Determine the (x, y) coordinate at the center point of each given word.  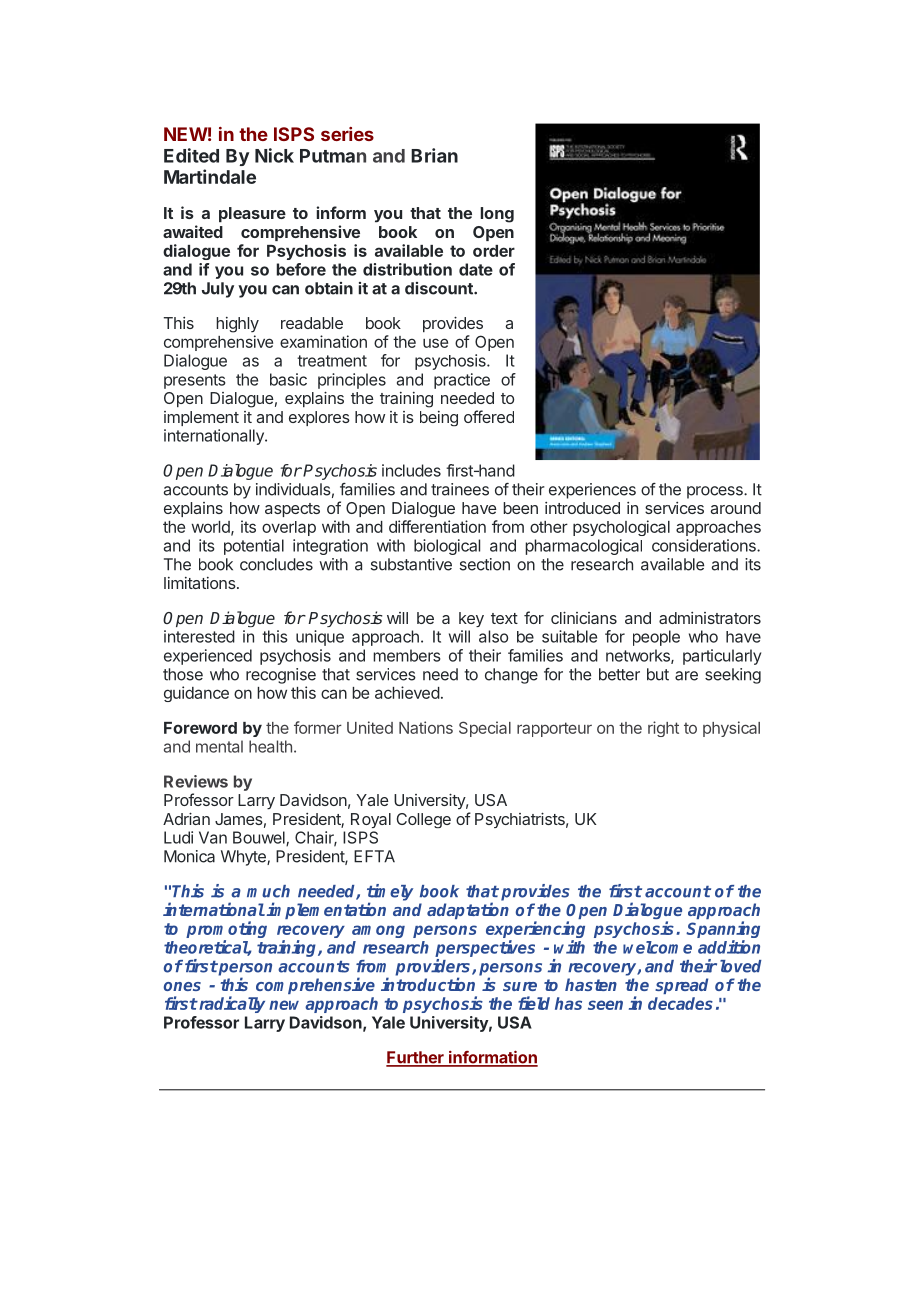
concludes (276, 564)
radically (231, 1004)
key (471, 619)
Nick (274, 155)
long (497, 215)
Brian (434, 155)
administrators (710, 618)
